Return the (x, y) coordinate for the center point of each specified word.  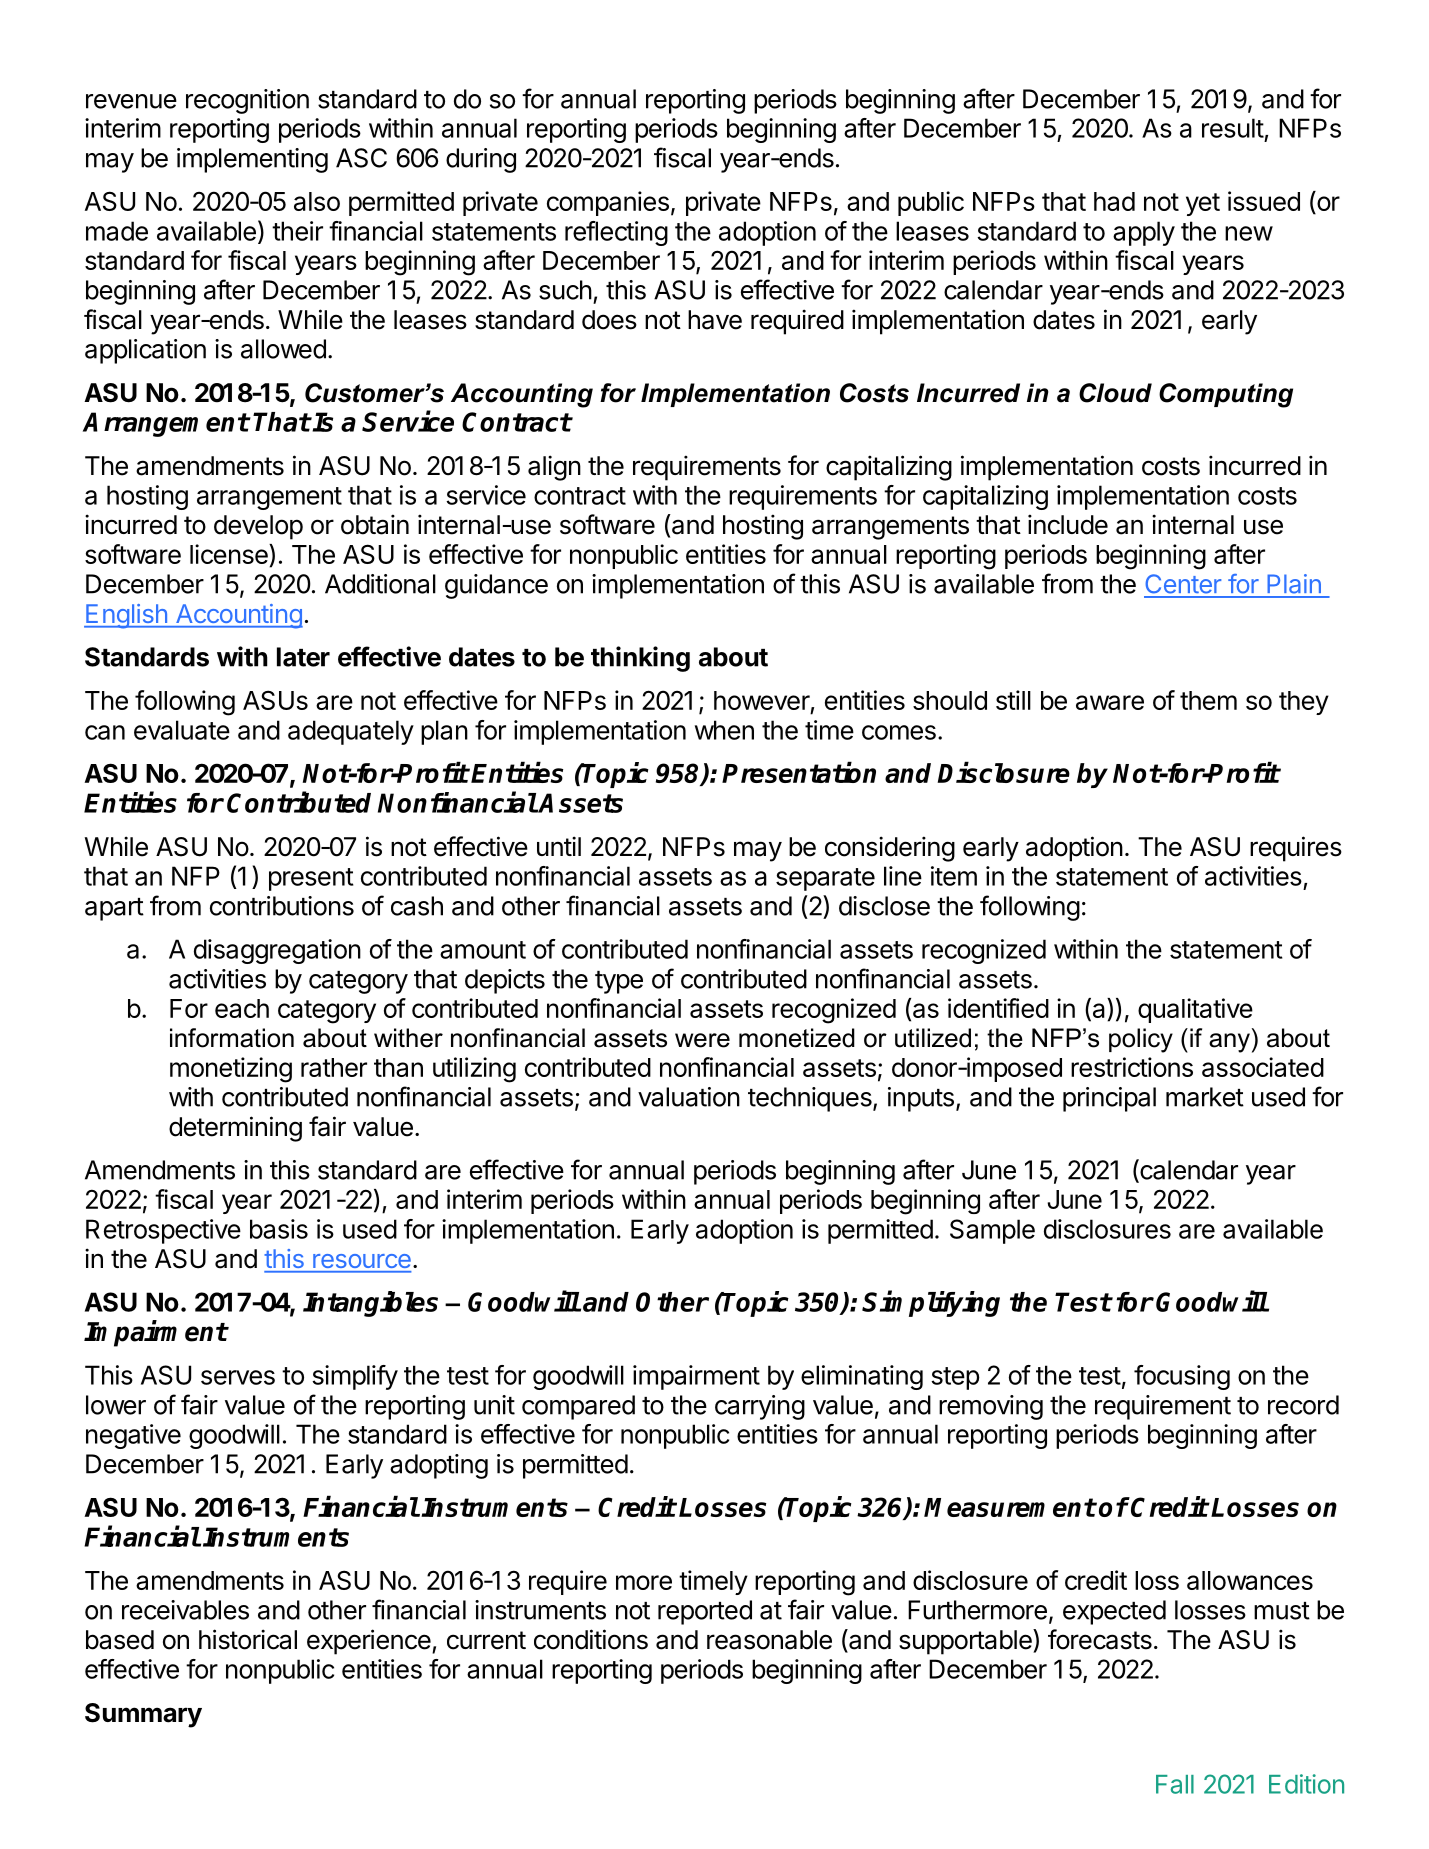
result (1233, 128)
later (303, 657)
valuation (689, 1097)
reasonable (769, 1640)
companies (608, 203)
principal (1109, 1099)
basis (279, 1229)
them (1208, 700)
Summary (143, 1715)
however (762, 700)
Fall (1175, 1784)
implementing (252, 160)
